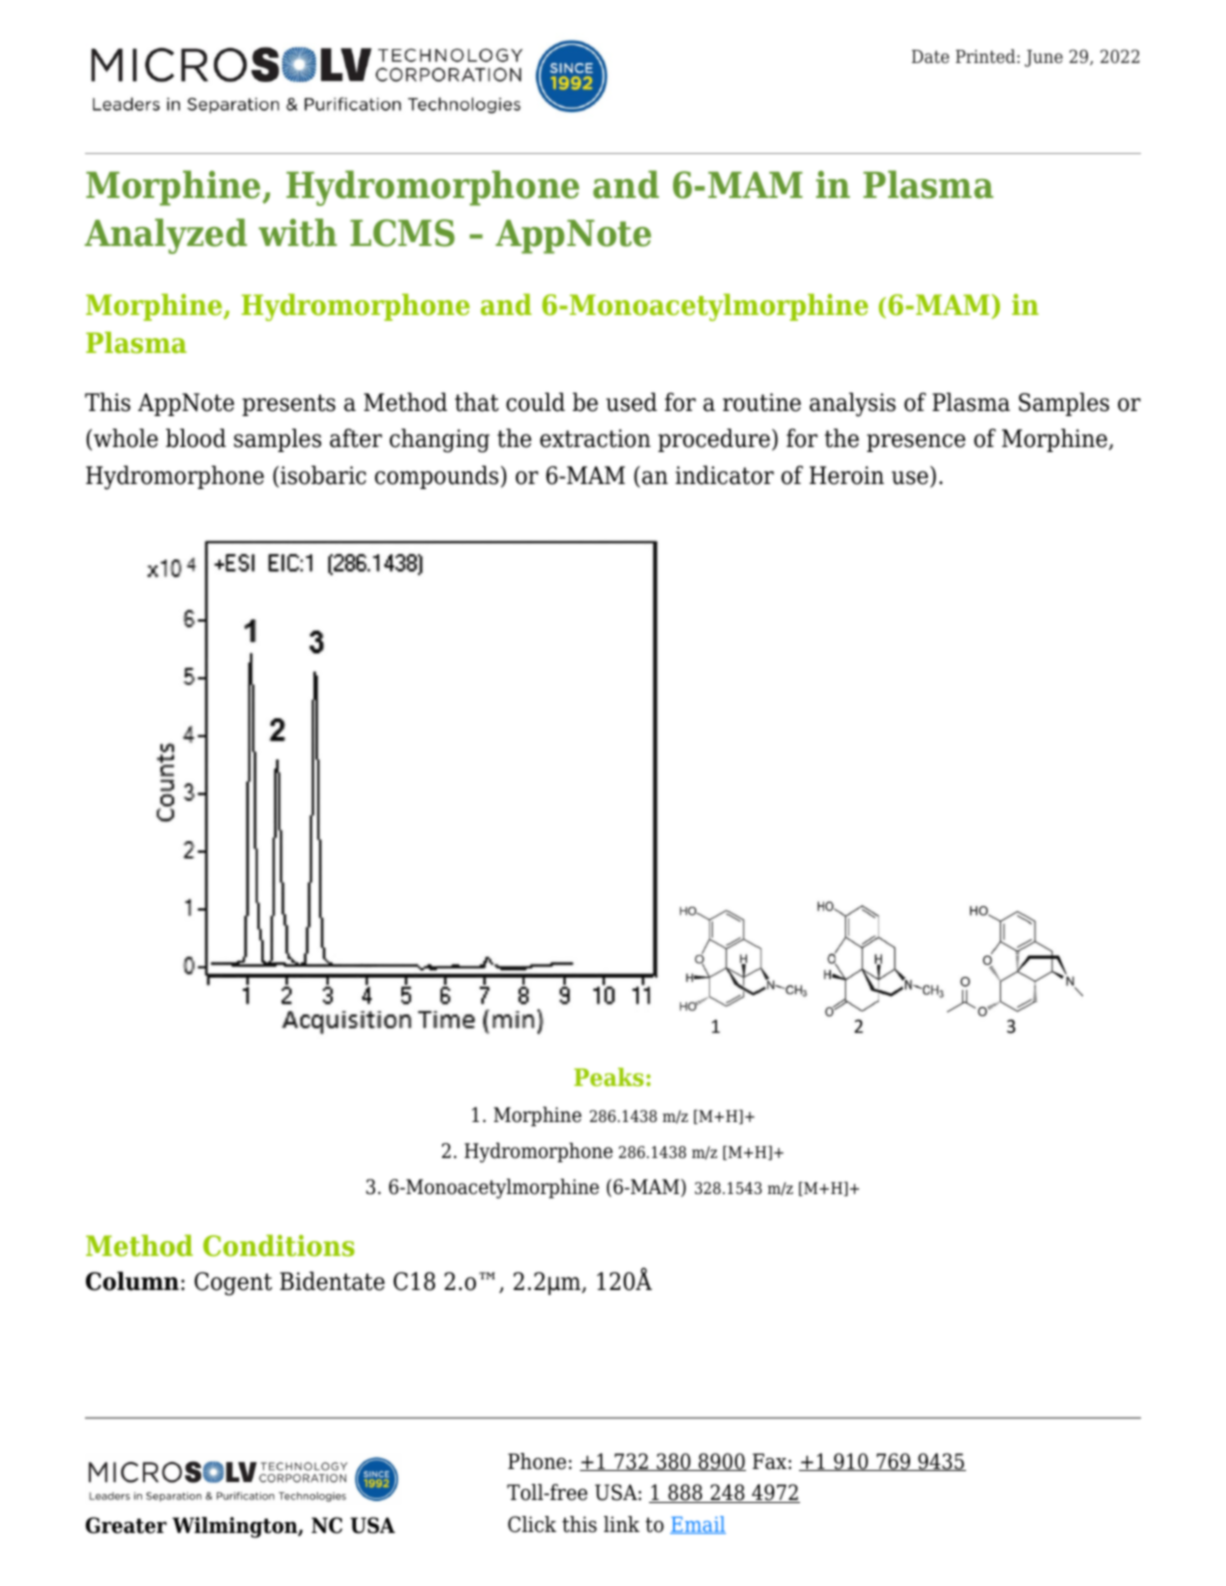 This page has width=1226, height=1586. I want to click on Peaks, so click(609, 1077).
